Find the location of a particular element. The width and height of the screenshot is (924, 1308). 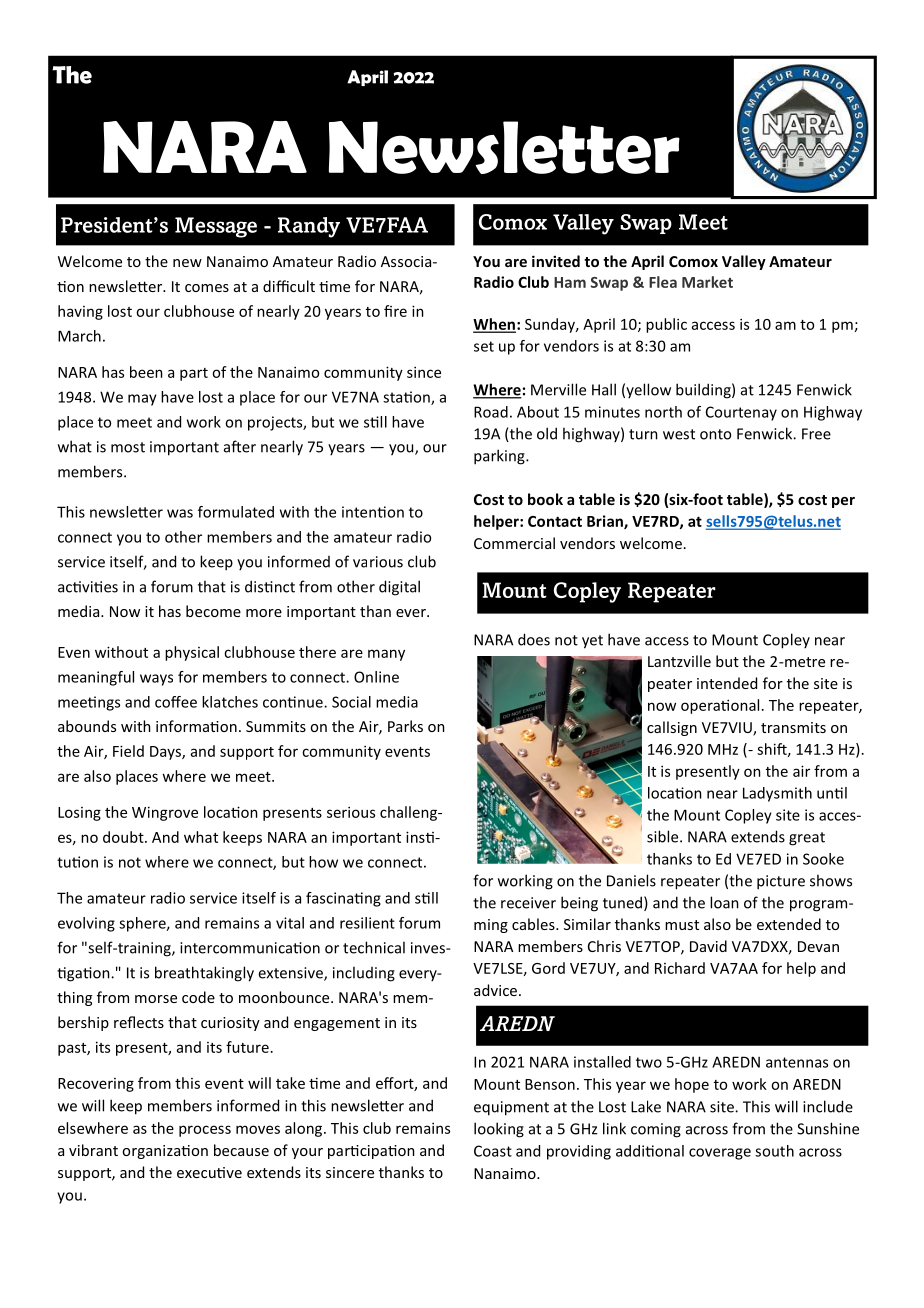

Commercial is located at coordinates (514, 543).
